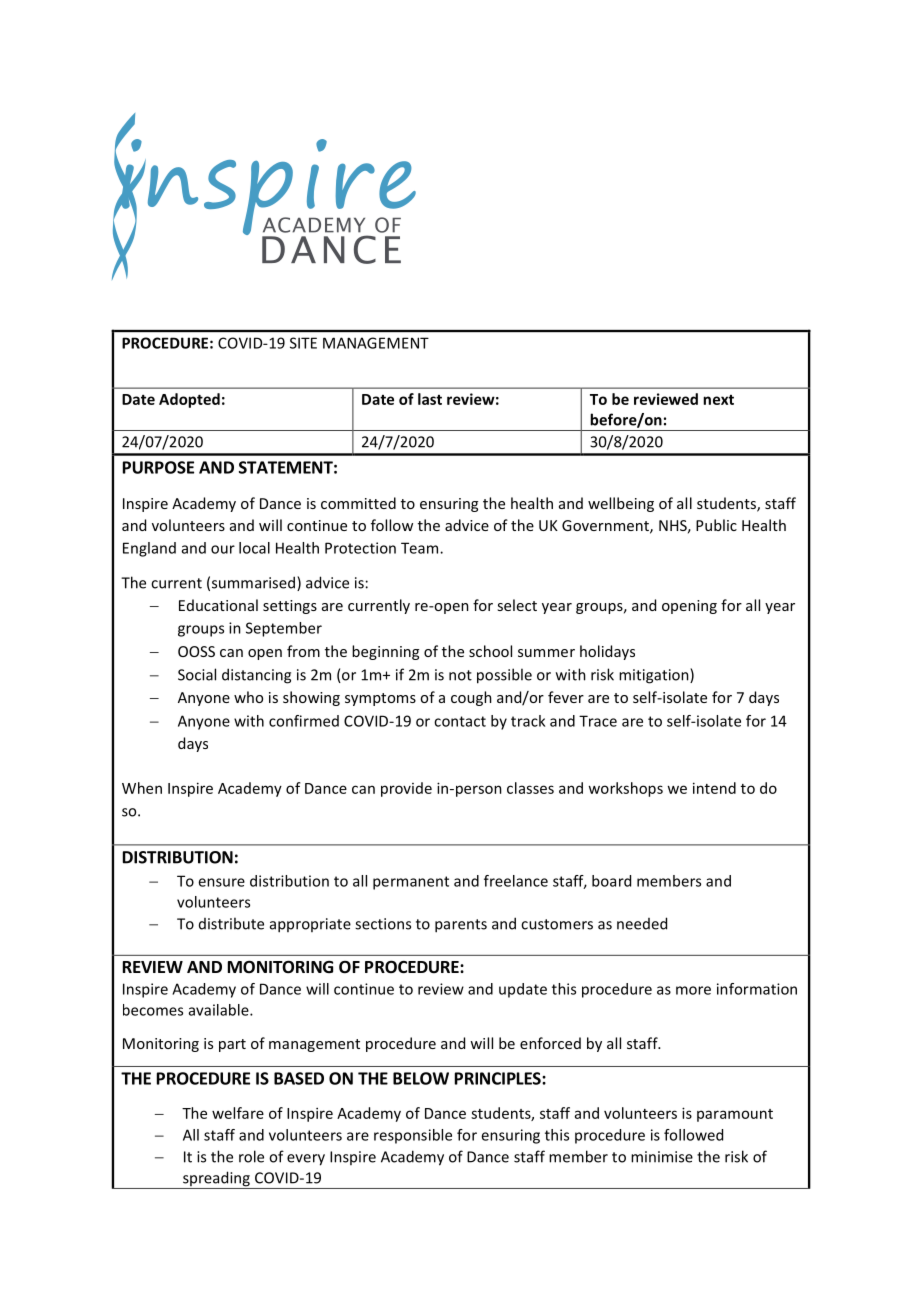  Describe the element at coordinates (411, 883) in the screenshot. I see `permanent` at that location.
